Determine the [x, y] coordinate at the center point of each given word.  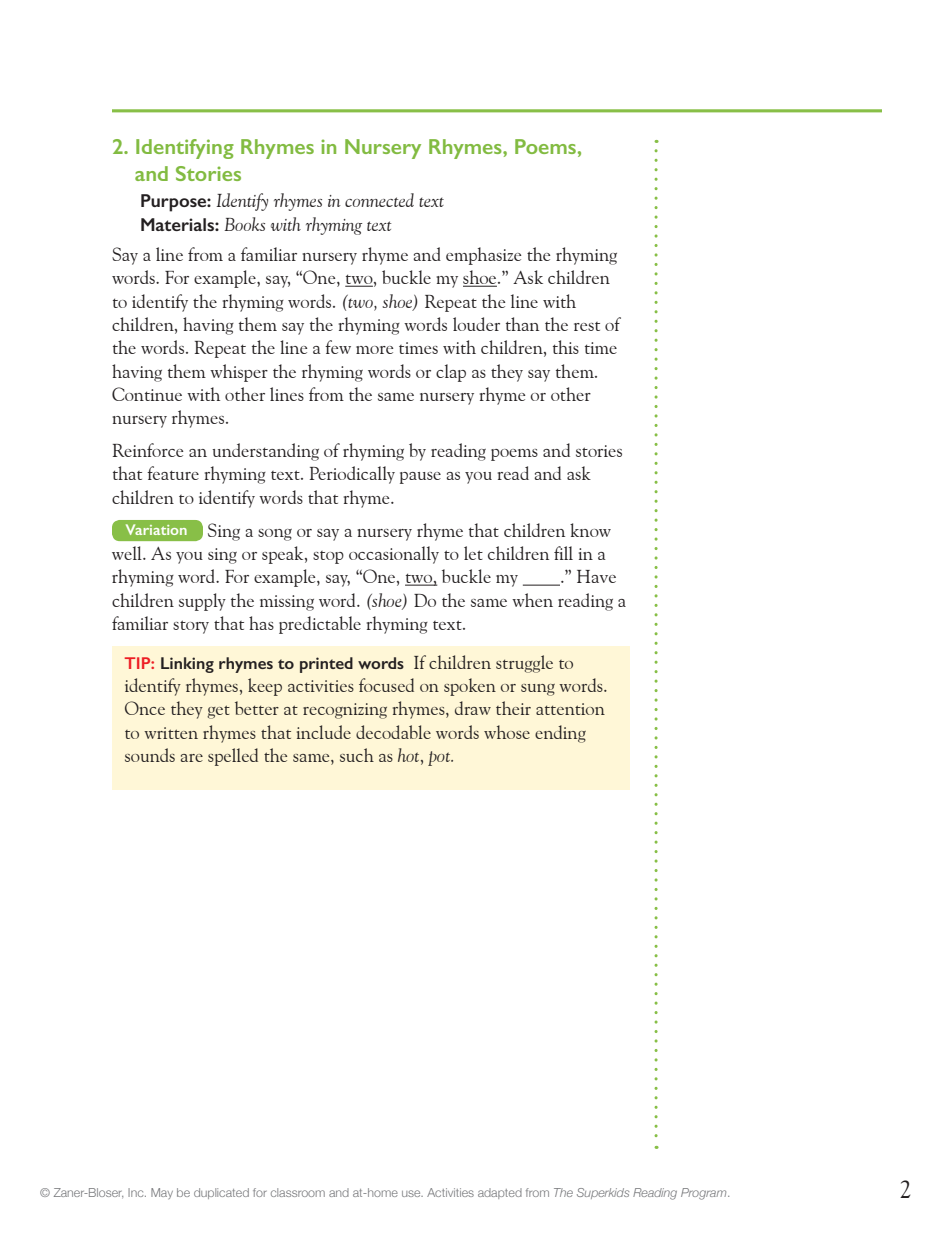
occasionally [394, 555]
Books [244, 224]
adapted [500, 1193]
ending [560, 734]
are [192, 758]
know [590, 530]
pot [440, 758]
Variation [156, 529]
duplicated [221, 1193]
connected [379, 200]
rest [587, 326]
